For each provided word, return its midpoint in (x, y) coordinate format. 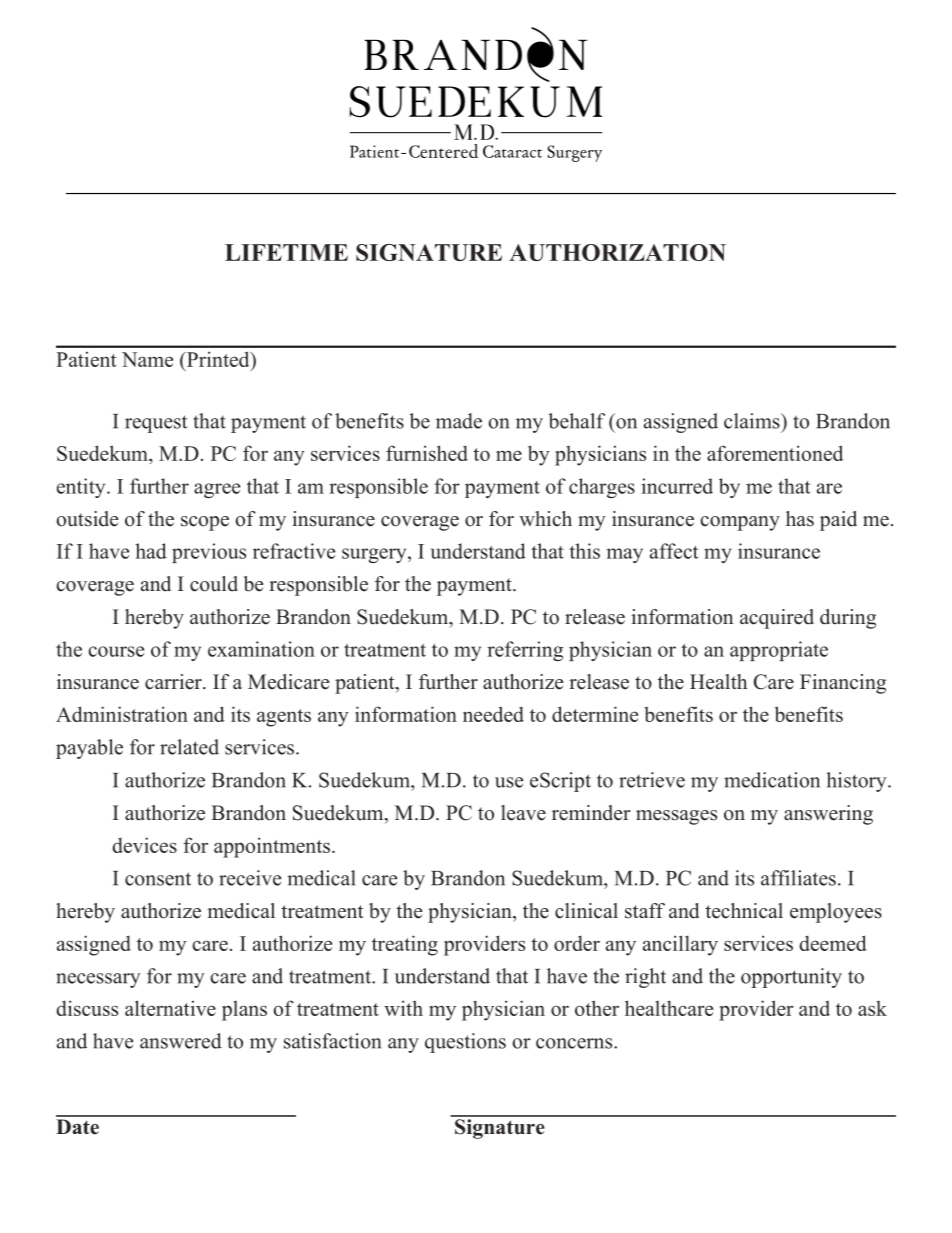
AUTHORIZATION (617, 252)
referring (525, 651)
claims (753, 421)
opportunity (791, 978)
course (116, 651)
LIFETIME (286, 252)
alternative (170, 1008)
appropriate (779, 651)
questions (465, 1043)
